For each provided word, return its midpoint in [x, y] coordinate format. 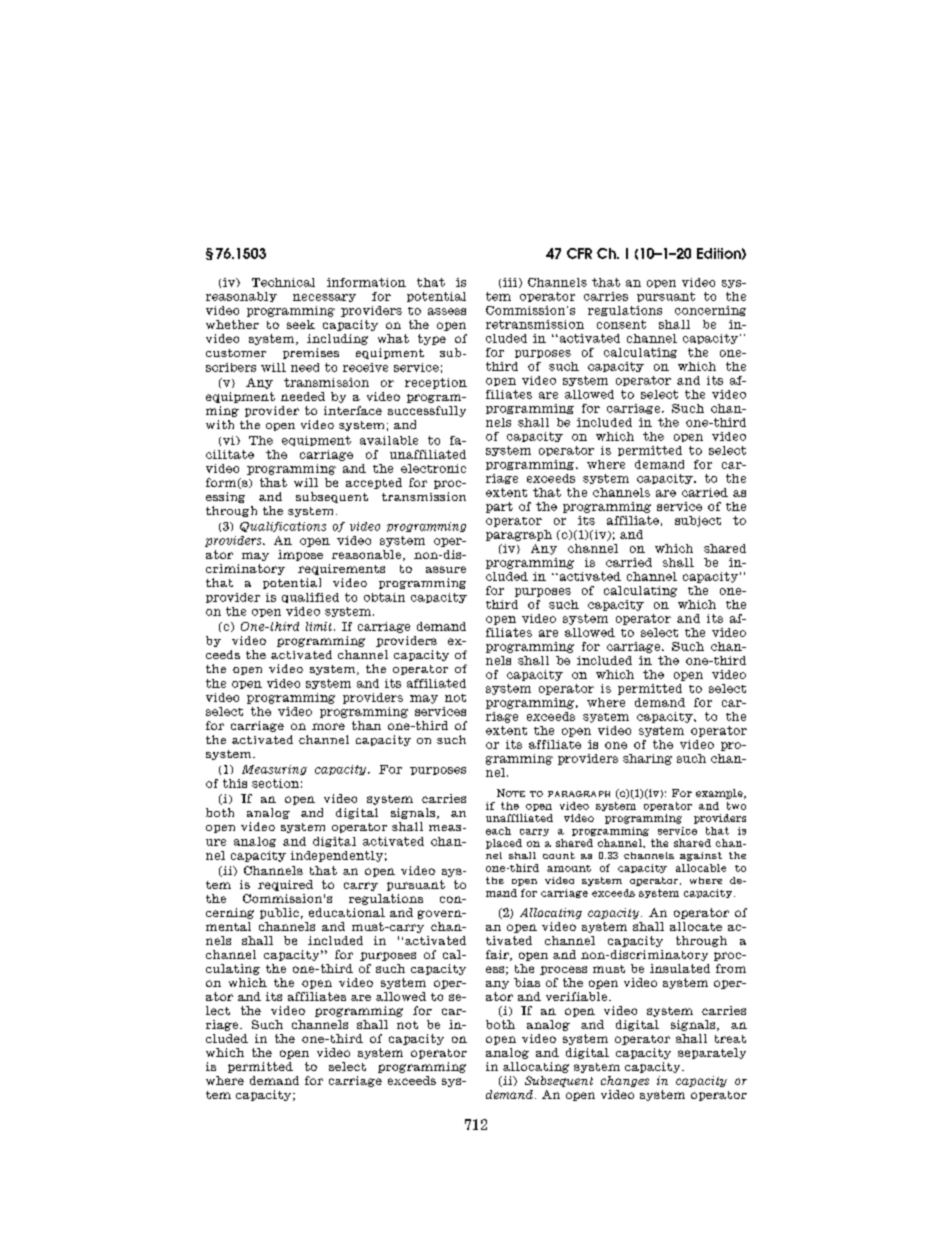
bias [527, 982]
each [498, 831]
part [499, 507]
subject [698, 521]
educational [347, 912]
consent [621, 324]
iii [510, 282]
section [275, 783]
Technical [283, 282]
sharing [647, 759]
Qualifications [283, 527]
